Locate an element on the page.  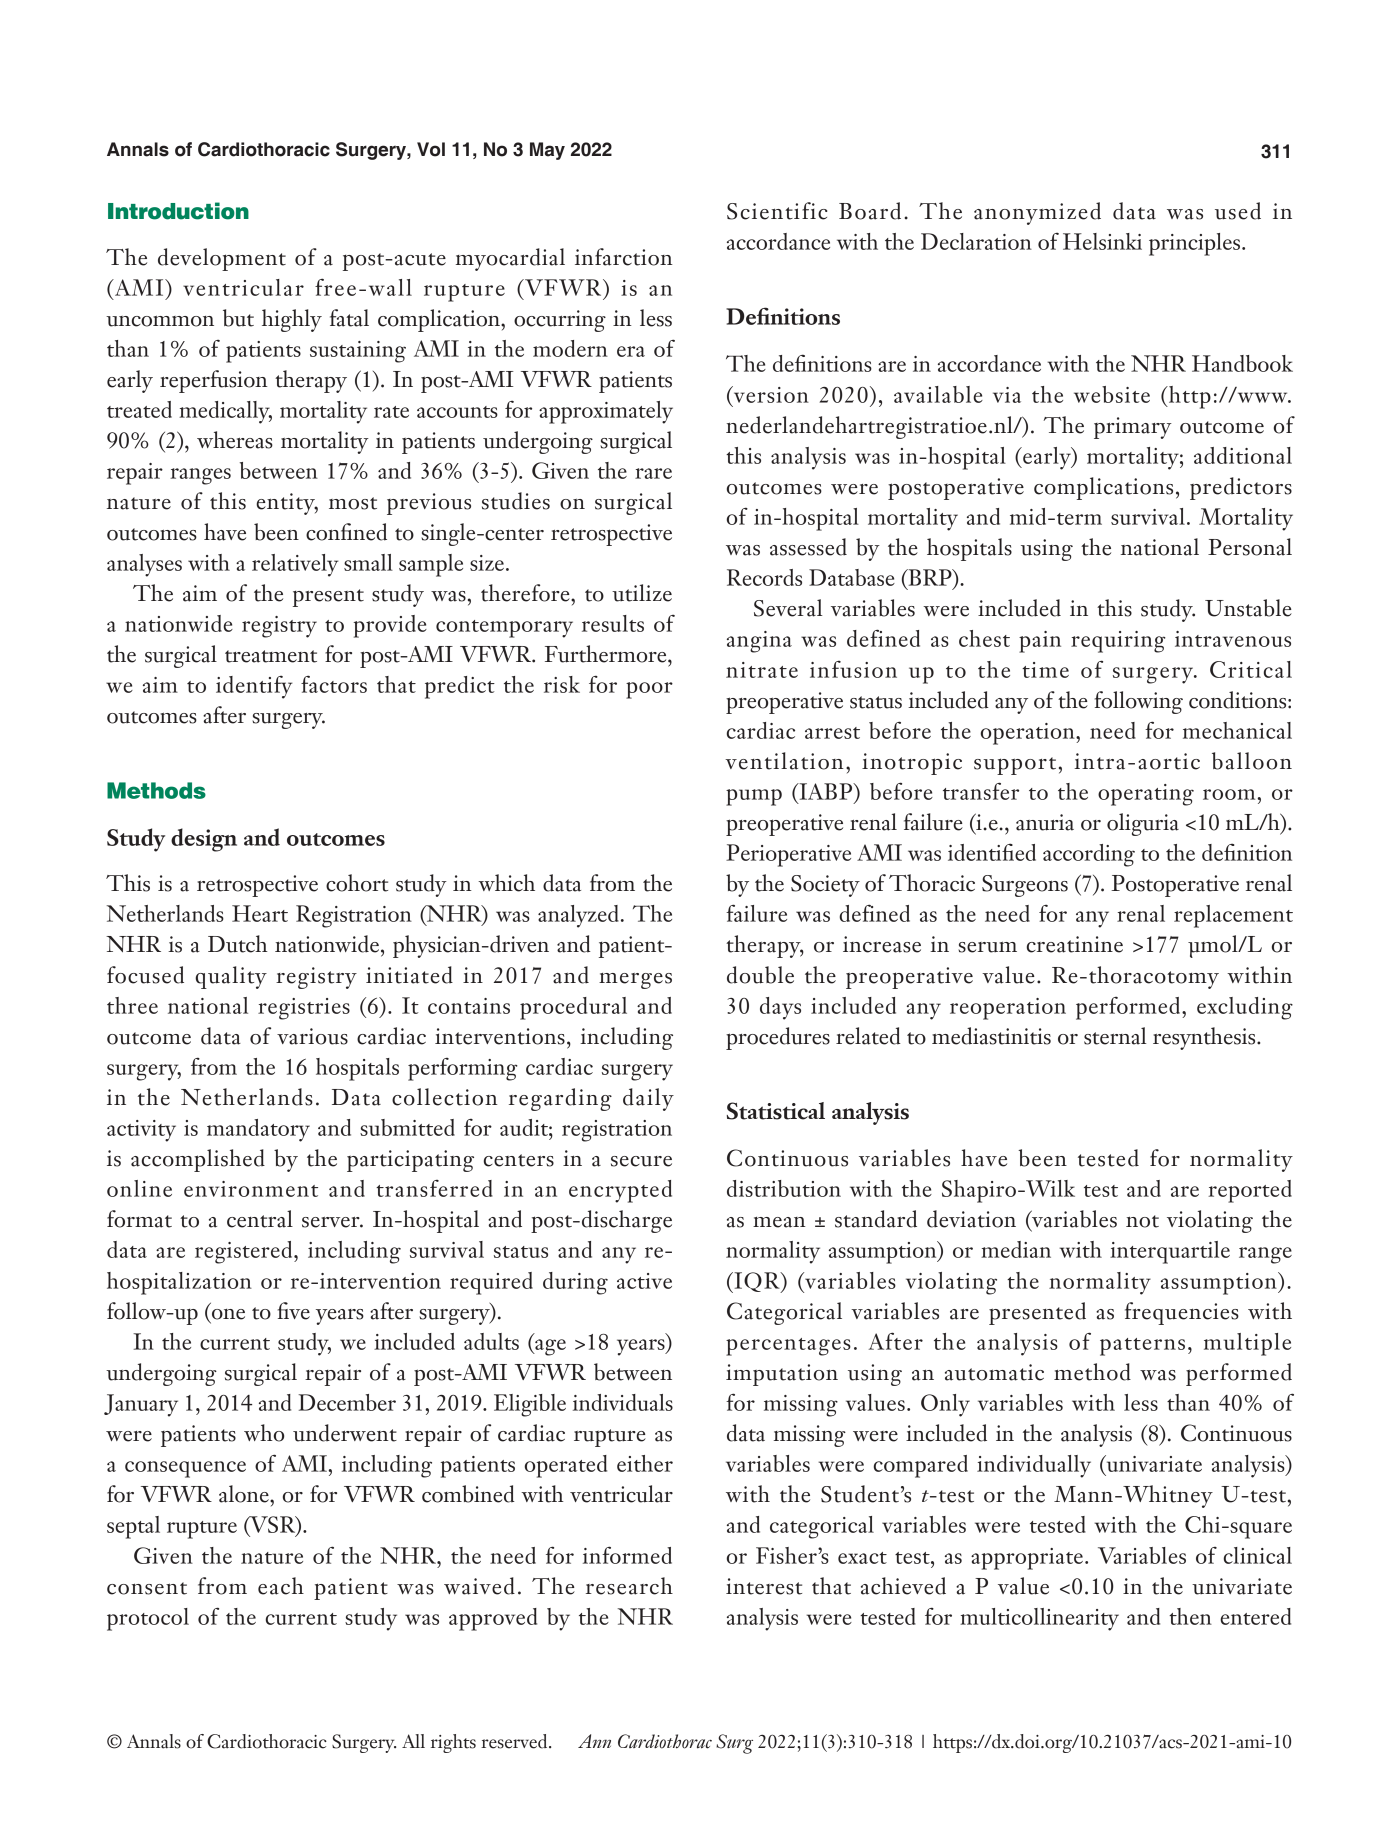
active is located at coordinates (644, 1281).
